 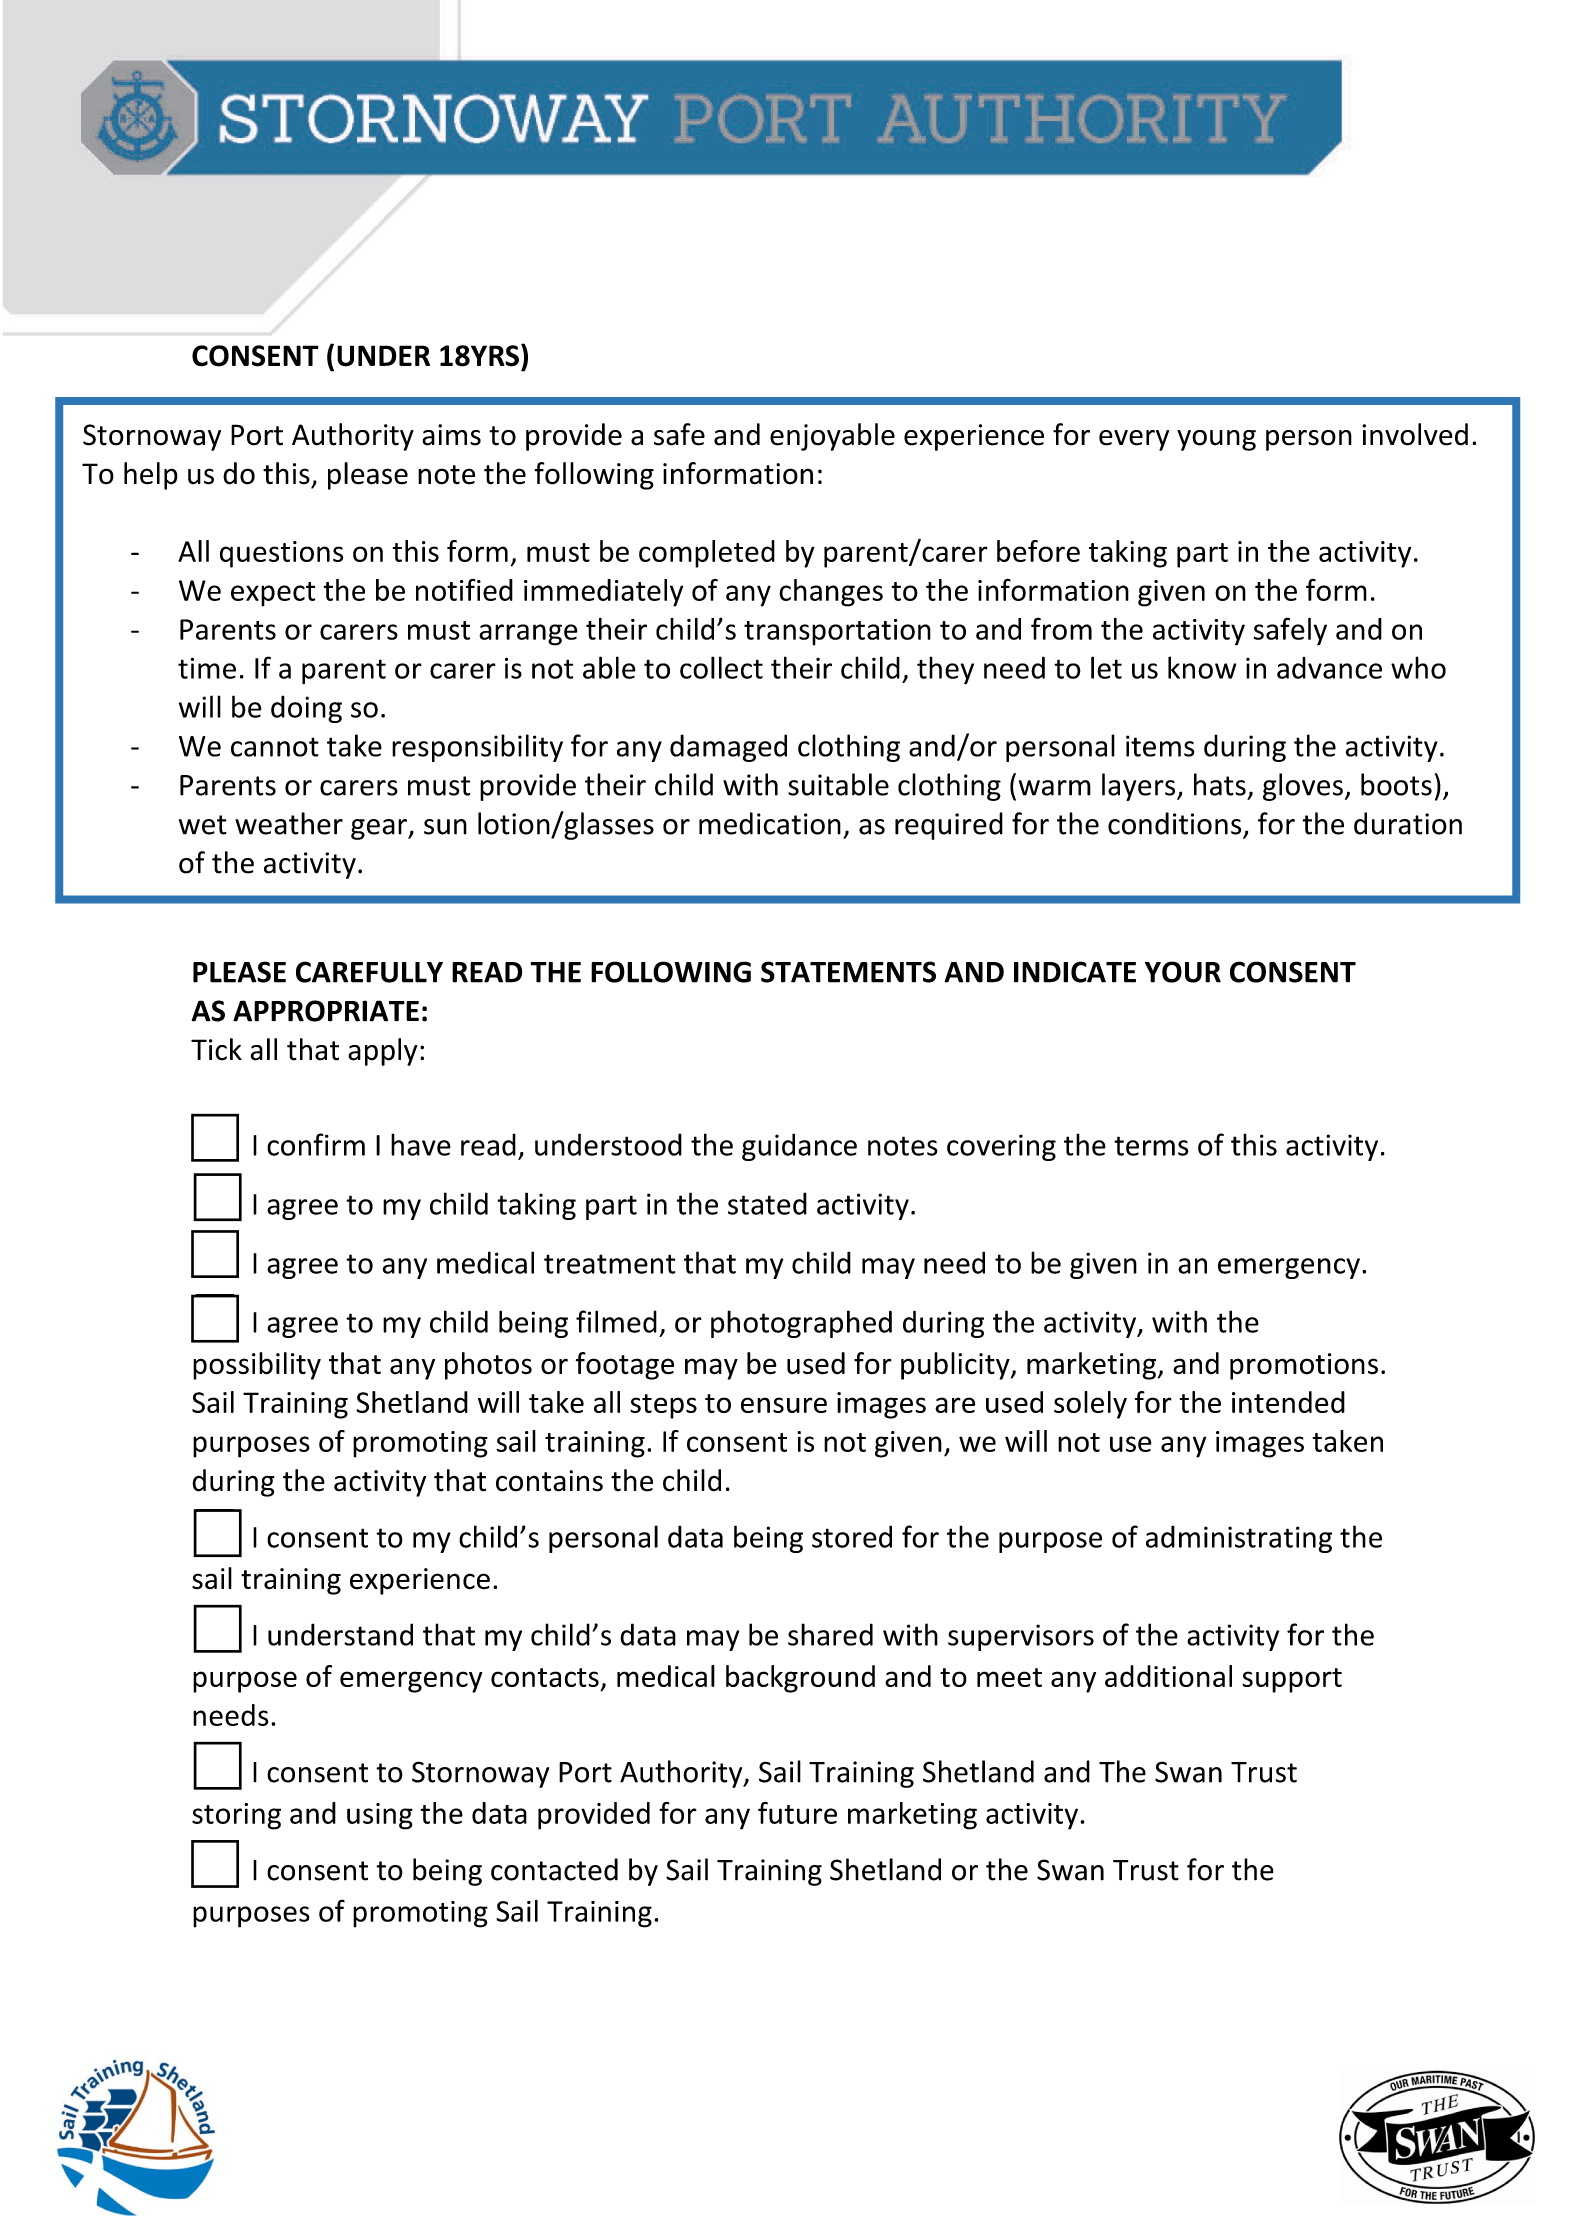 I want to click on completed, so click(x=707, y=554).
